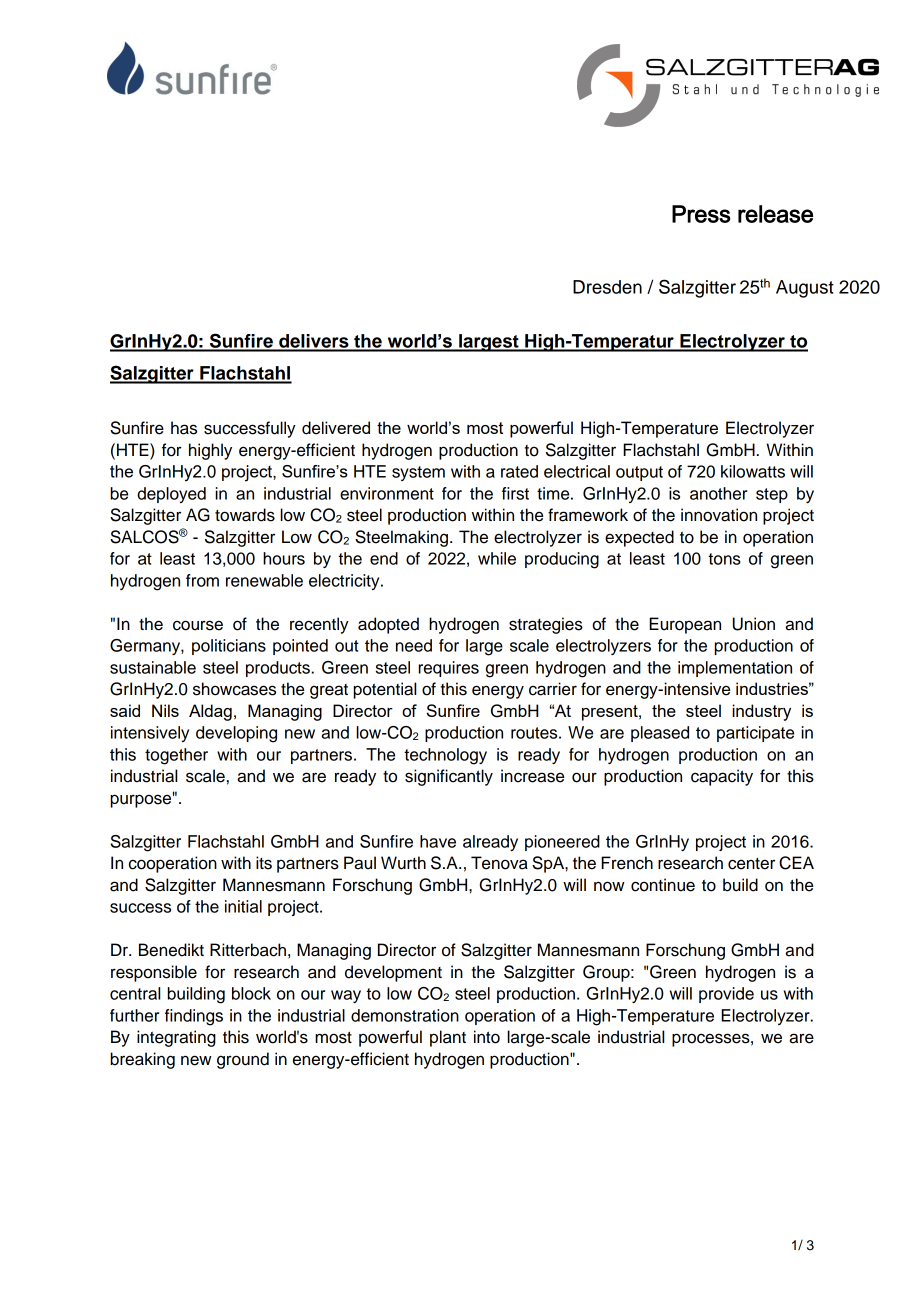 The width and height of the image is (924, 1308). What do you see at coordinates (751, 864) in the image?
I see `center` at bounding box center [751, 864].
